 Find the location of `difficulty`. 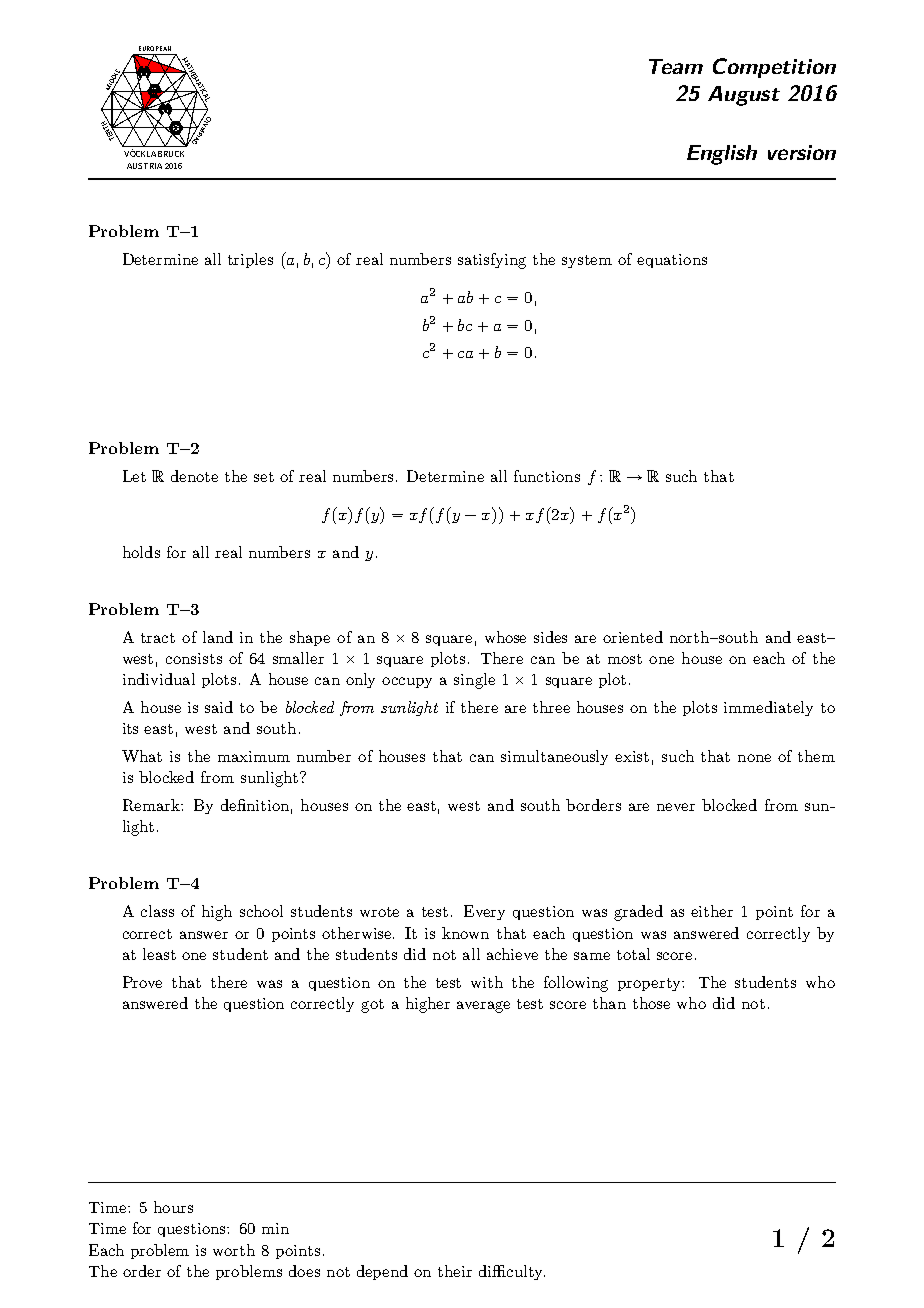

difficulty is located at coordinates (512, 1272).
